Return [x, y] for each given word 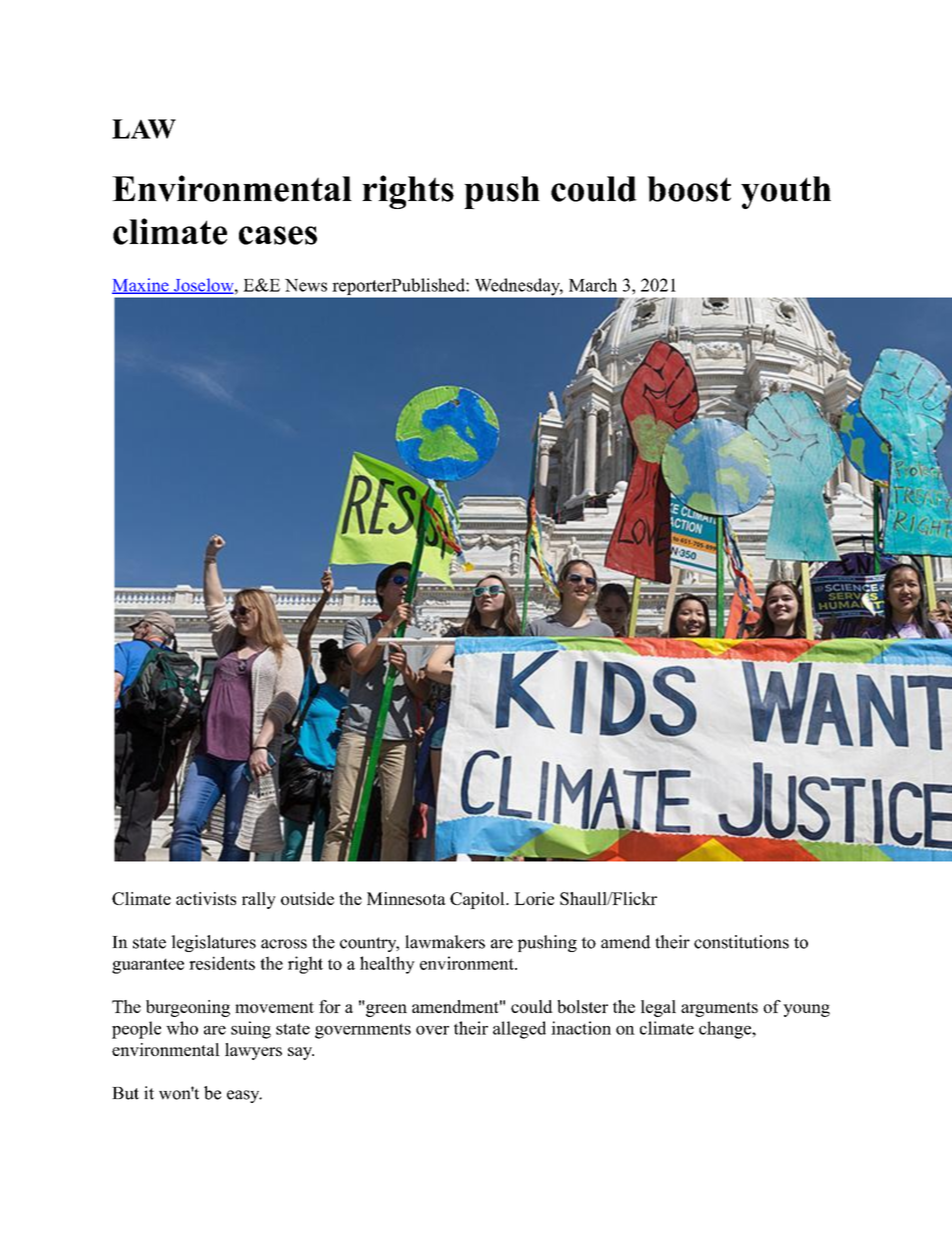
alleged [519, 1030]
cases [278, 235]
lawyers [253, 1051]
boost [689, 189]
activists [206, 898]
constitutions [741, 942]
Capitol [478, 900]
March [593, 285]
